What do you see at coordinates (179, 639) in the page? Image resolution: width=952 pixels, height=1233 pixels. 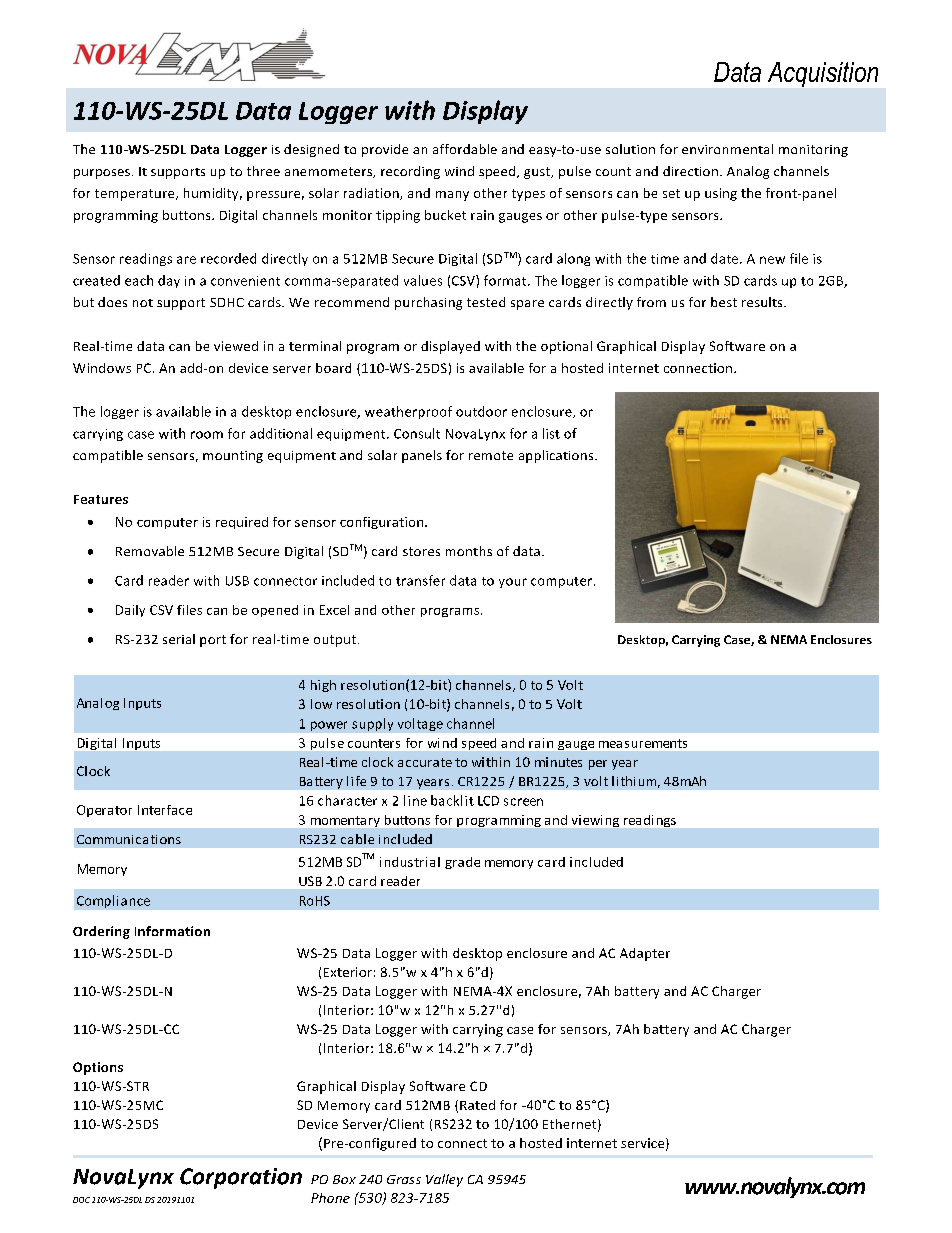 I see `serial` at bounding box center [179, 639].
